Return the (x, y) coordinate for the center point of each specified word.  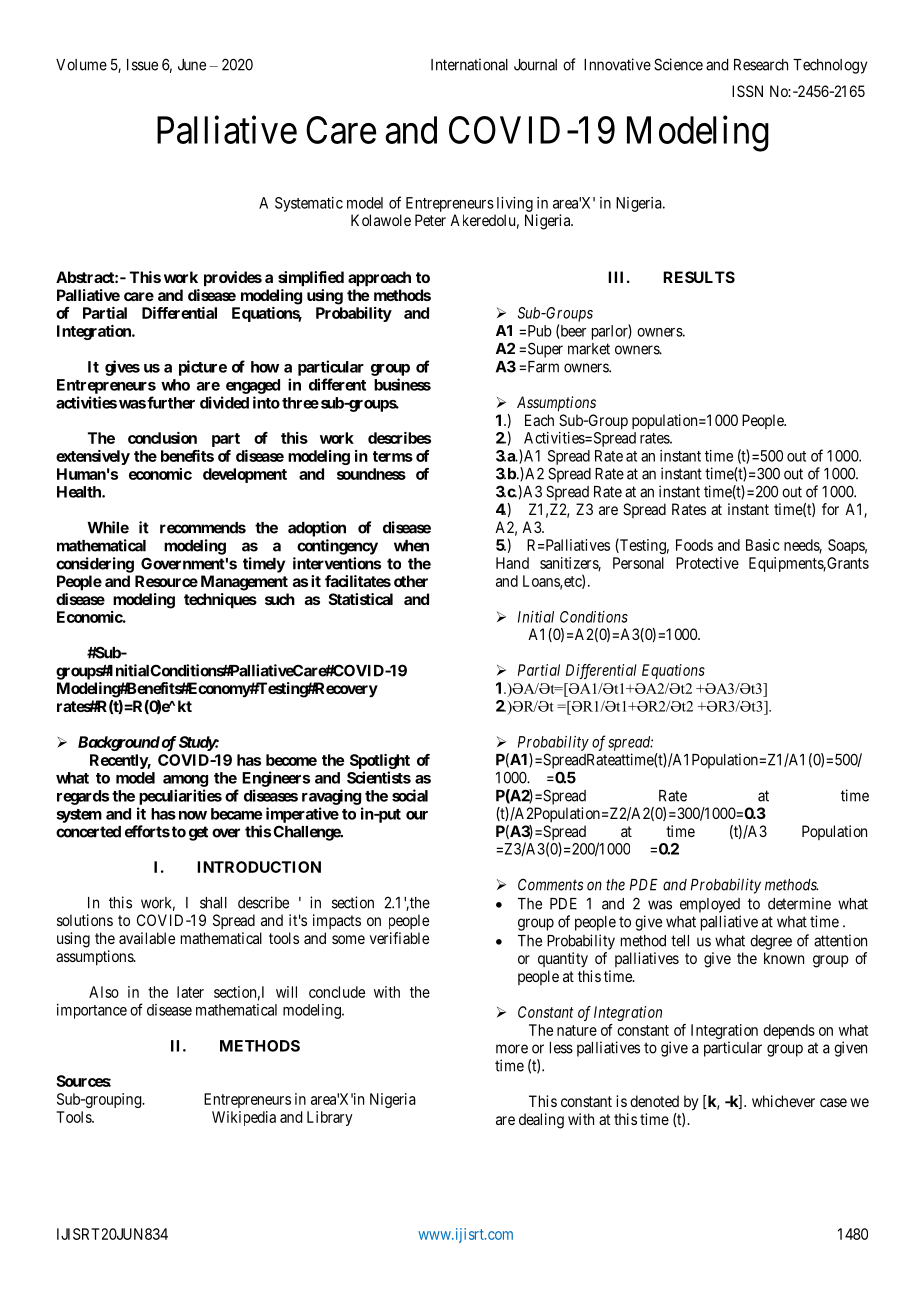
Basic (763, 545)
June (192, 65)
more (512, 1049)
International (469, 64)
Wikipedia (244, 1118)
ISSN (747, 91)
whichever (783, 1101)
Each (539, 420)
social (410, 795)
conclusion (162, 438)
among (185, 781)
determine (799, 903)
